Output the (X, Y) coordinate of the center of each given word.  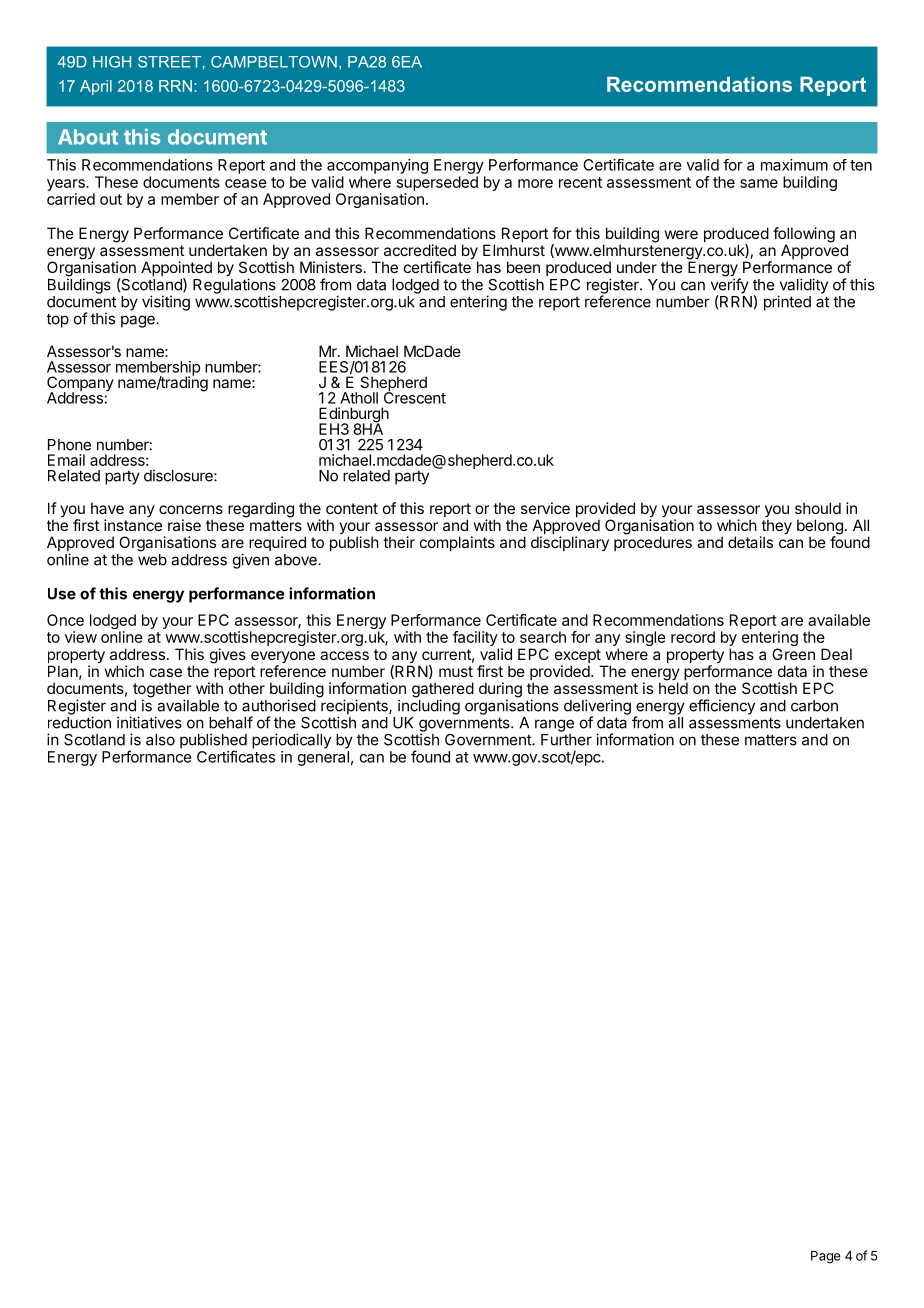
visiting (166, 303)
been (523, 267)
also (160, 740)
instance (133, 525)
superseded (437, 183)
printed (787, 303)
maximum (794, 165)
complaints (457, 543)
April (96, 87)
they (776, 528)
